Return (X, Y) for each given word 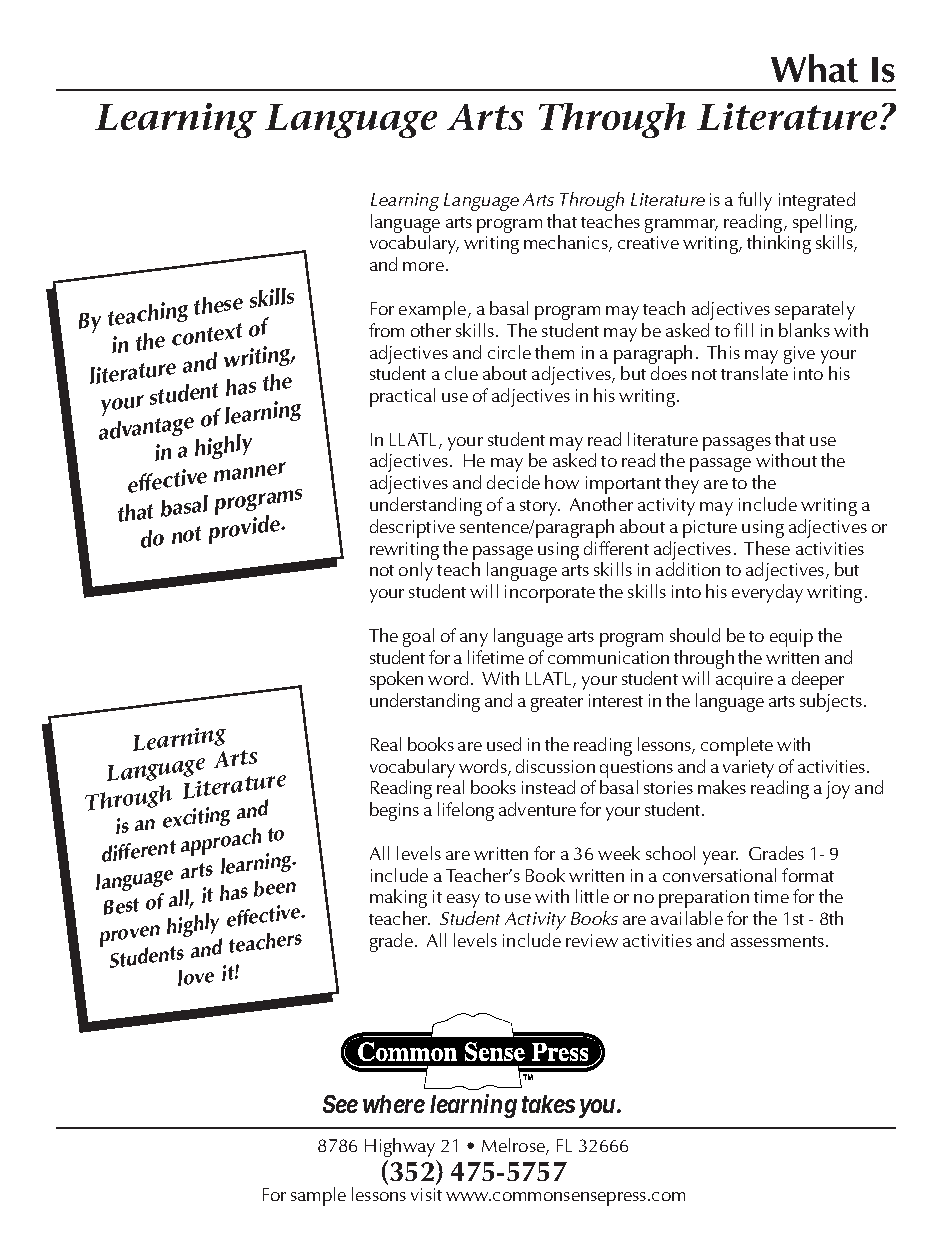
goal (418, 637)
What (814, 68)
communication (608, 657)
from (386, 330)
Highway (400, 1147)
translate (754, 373)
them (554, 352)
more (423, 266)
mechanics (567, 243)
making (398, 898)
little (592, 896)
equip (791, 638)
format (808, 875)
